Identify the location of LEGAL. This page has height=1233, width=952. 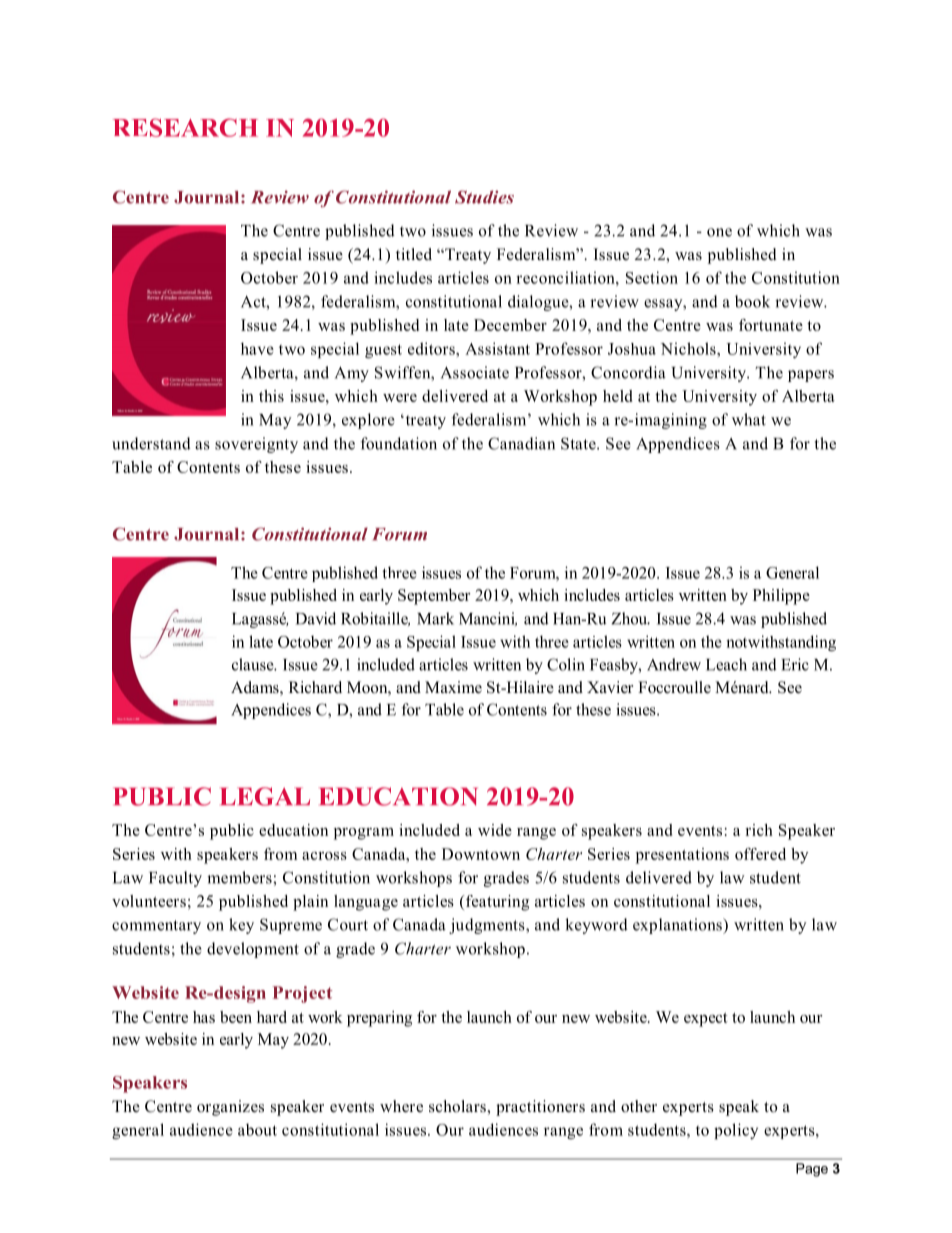
(265, 796).
